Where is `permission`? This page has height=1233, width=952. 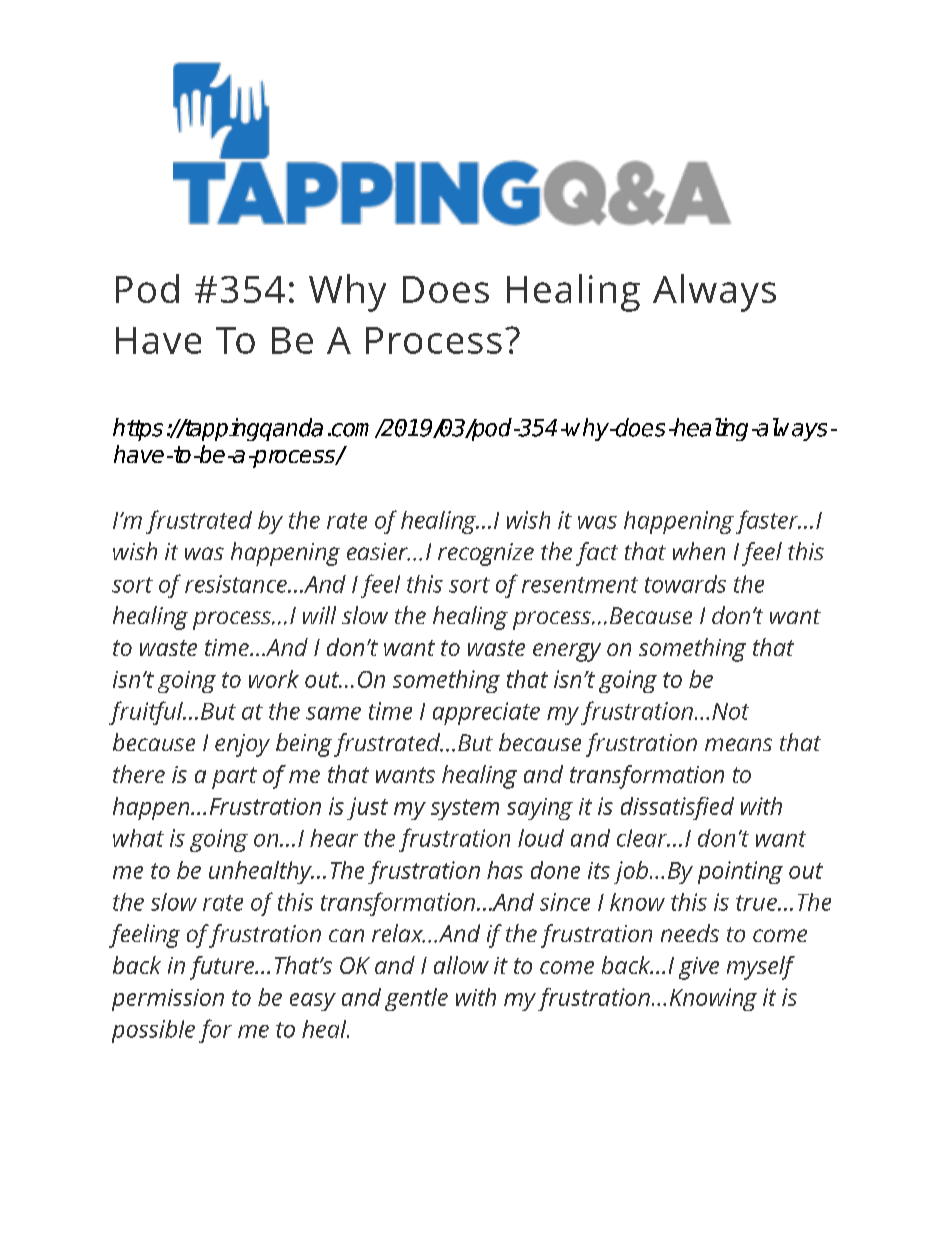
permission is located at coordinates (168, 1000).
